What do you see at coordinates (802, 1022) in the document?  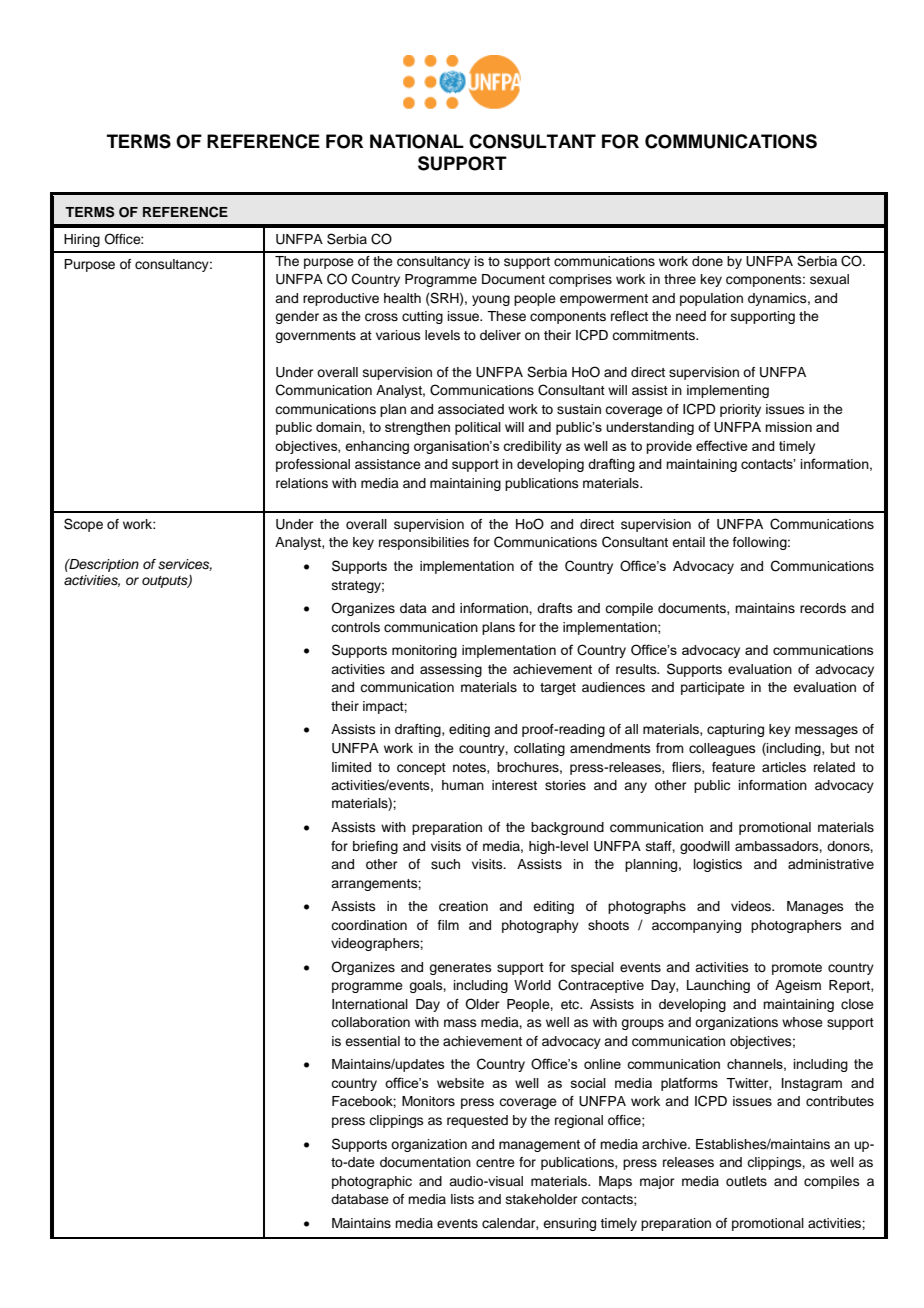 I see `whose` at bounding box center [802, 1022].
